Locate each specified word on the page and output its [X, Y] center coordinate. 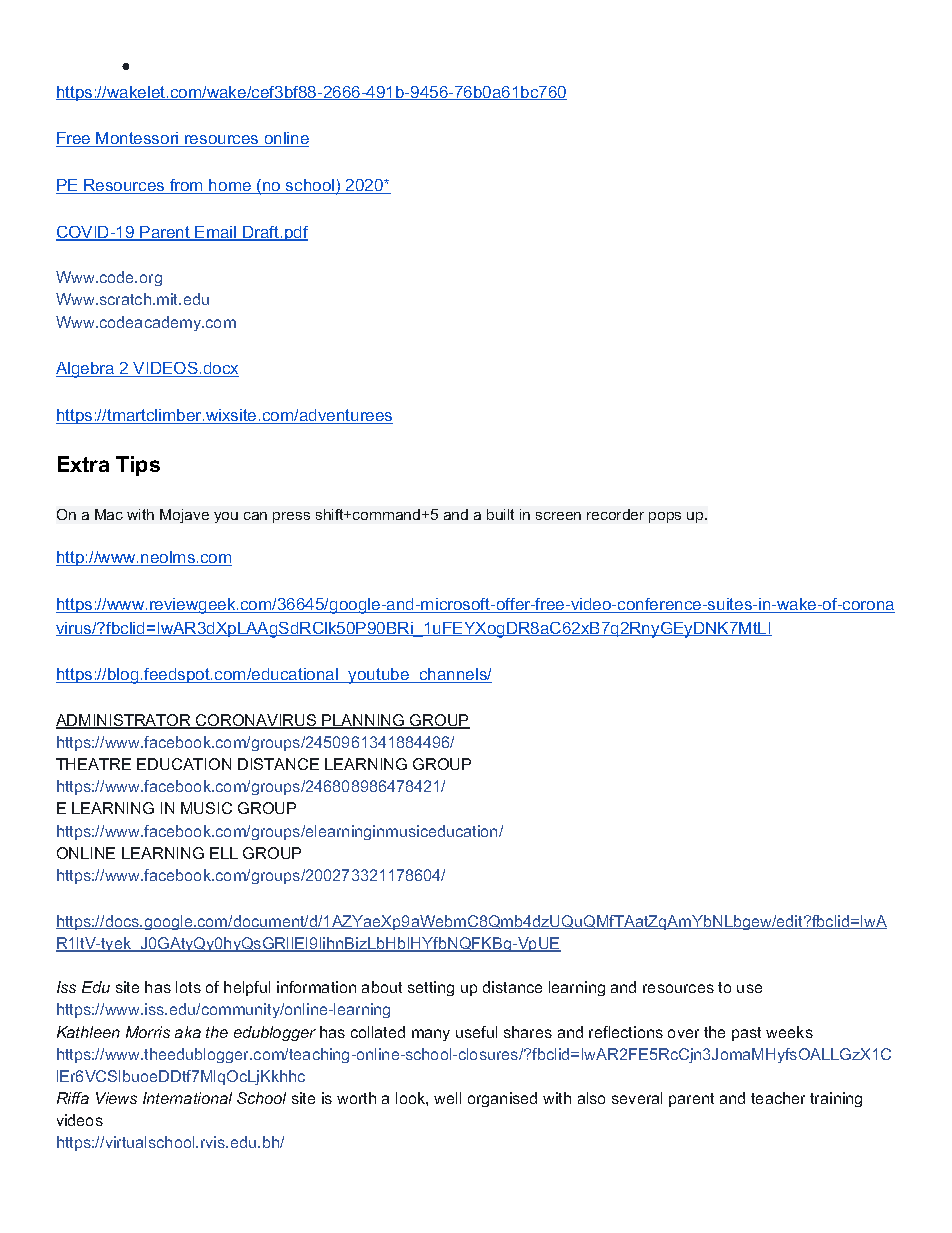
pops [665, 517]
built [500, 514]
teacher [778, 1098]
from [187, 186]
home [231, 186]
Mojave [184, 516]
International [187, 1098]
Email [216, 233]
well [447, 1098]
